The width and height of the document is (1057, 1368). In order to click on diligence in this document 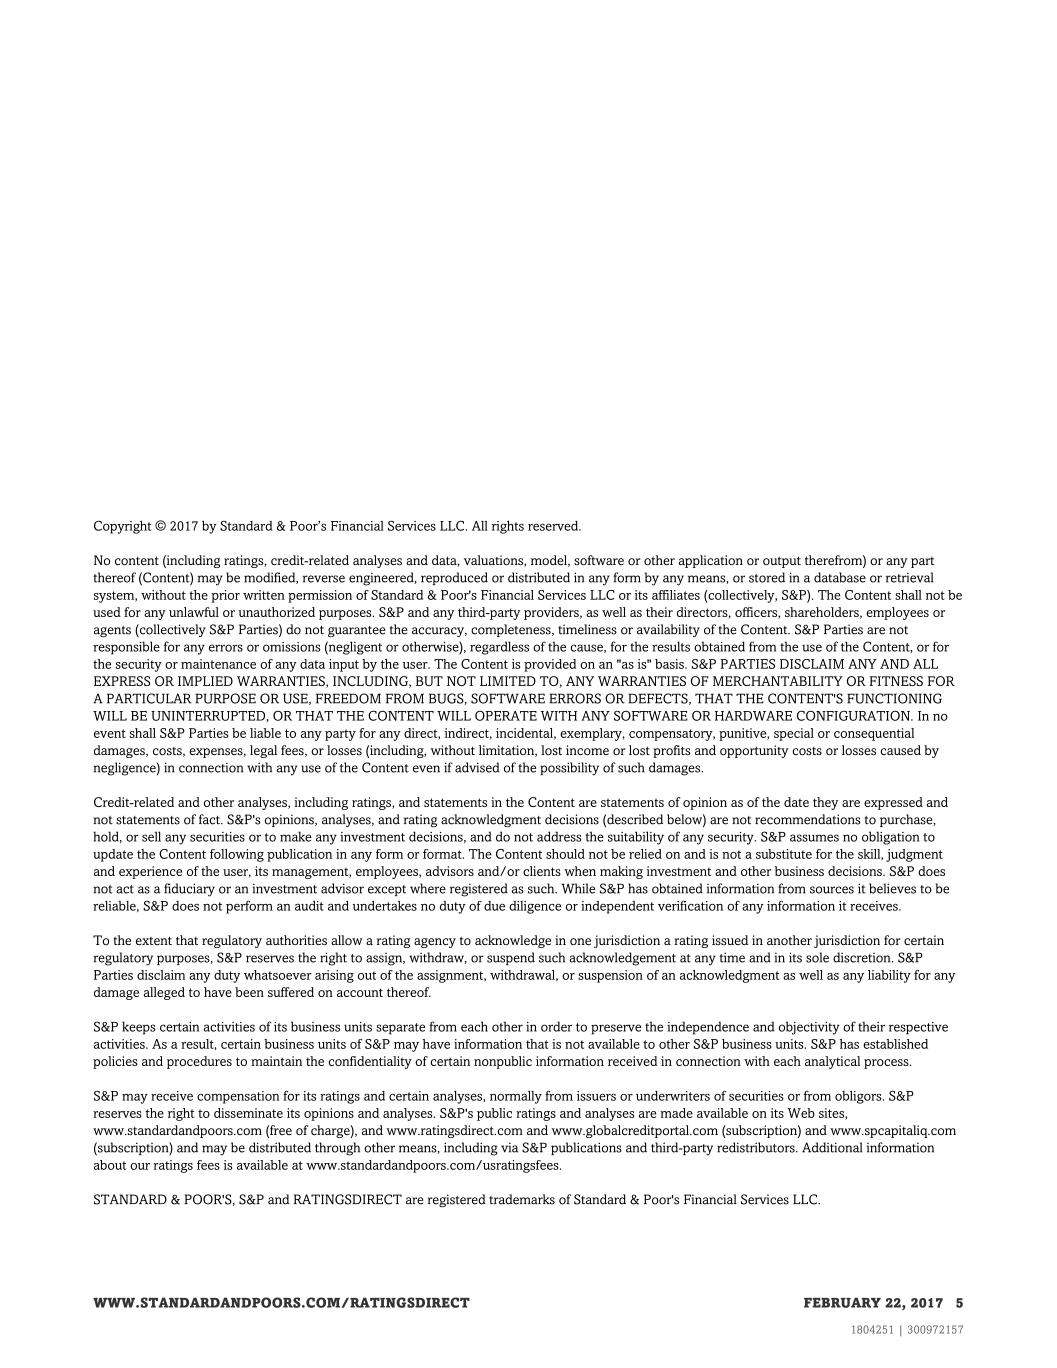, I will do `click(535, 907)`.
